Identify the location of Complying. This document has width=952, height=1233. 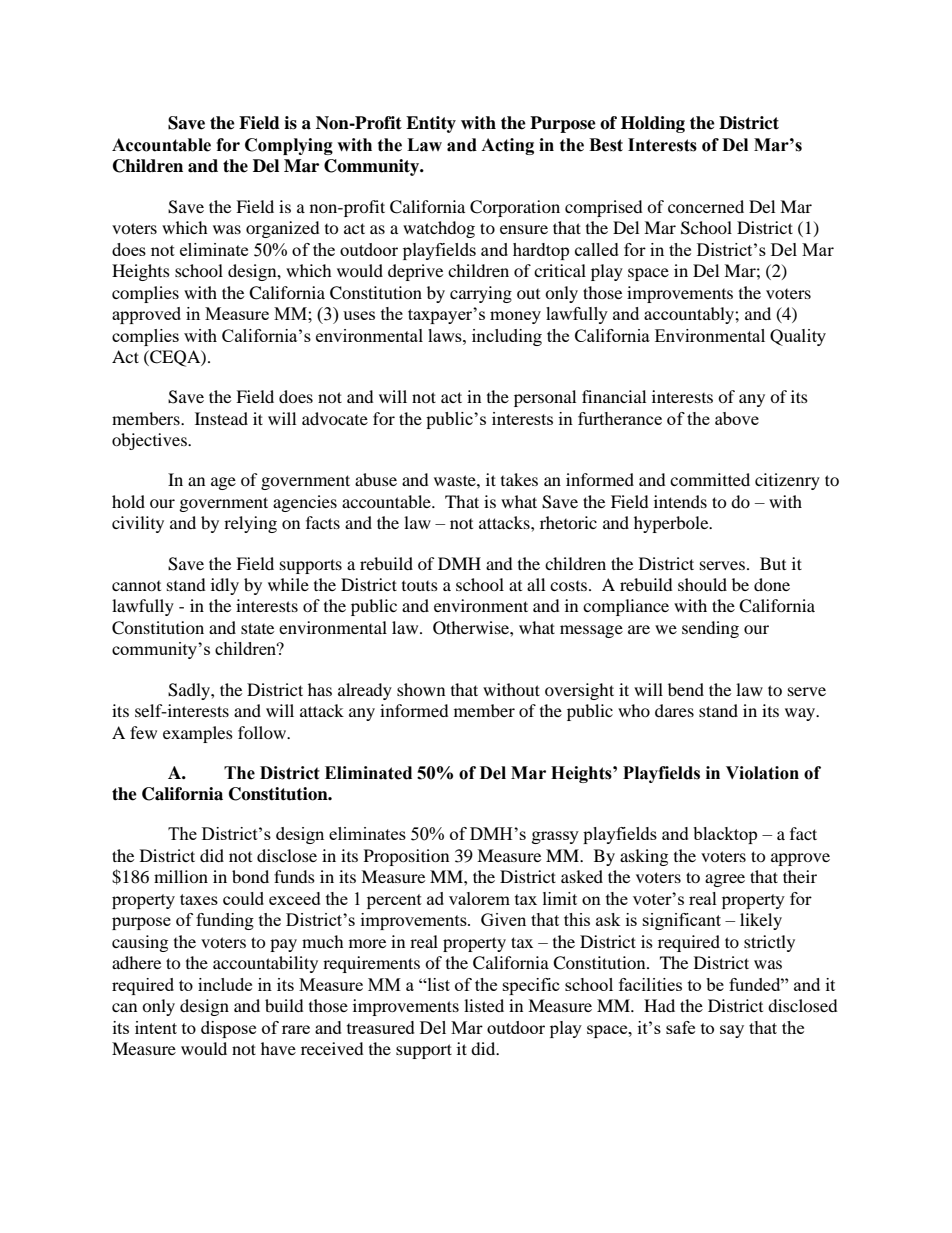
(289, 146).
